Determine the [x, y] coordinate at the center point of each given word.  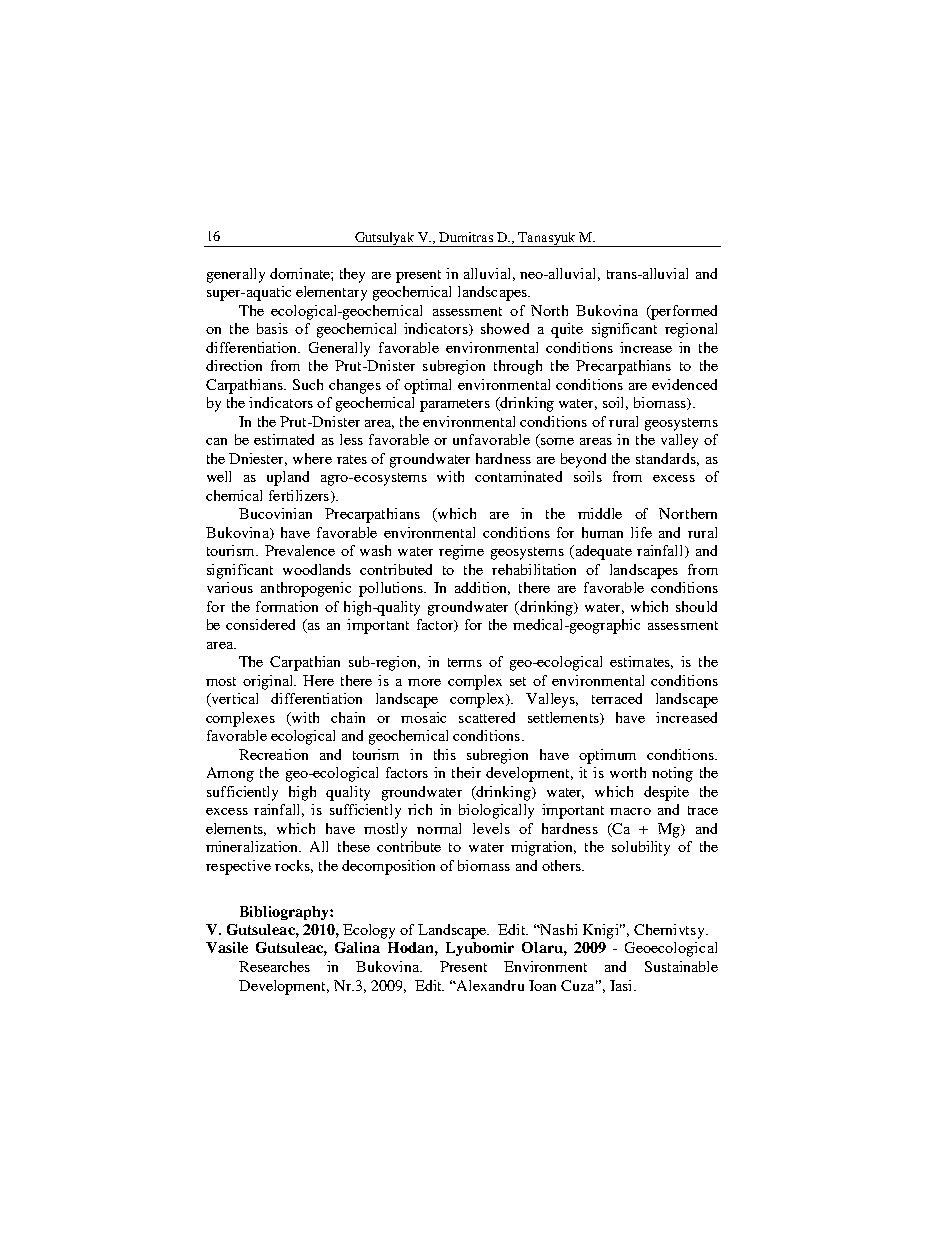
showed [505, 328]
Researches [274, 966]
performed [683, 312]
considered [260, 624]
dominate [301, 273]
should [696, 606]
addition [482, 588]
